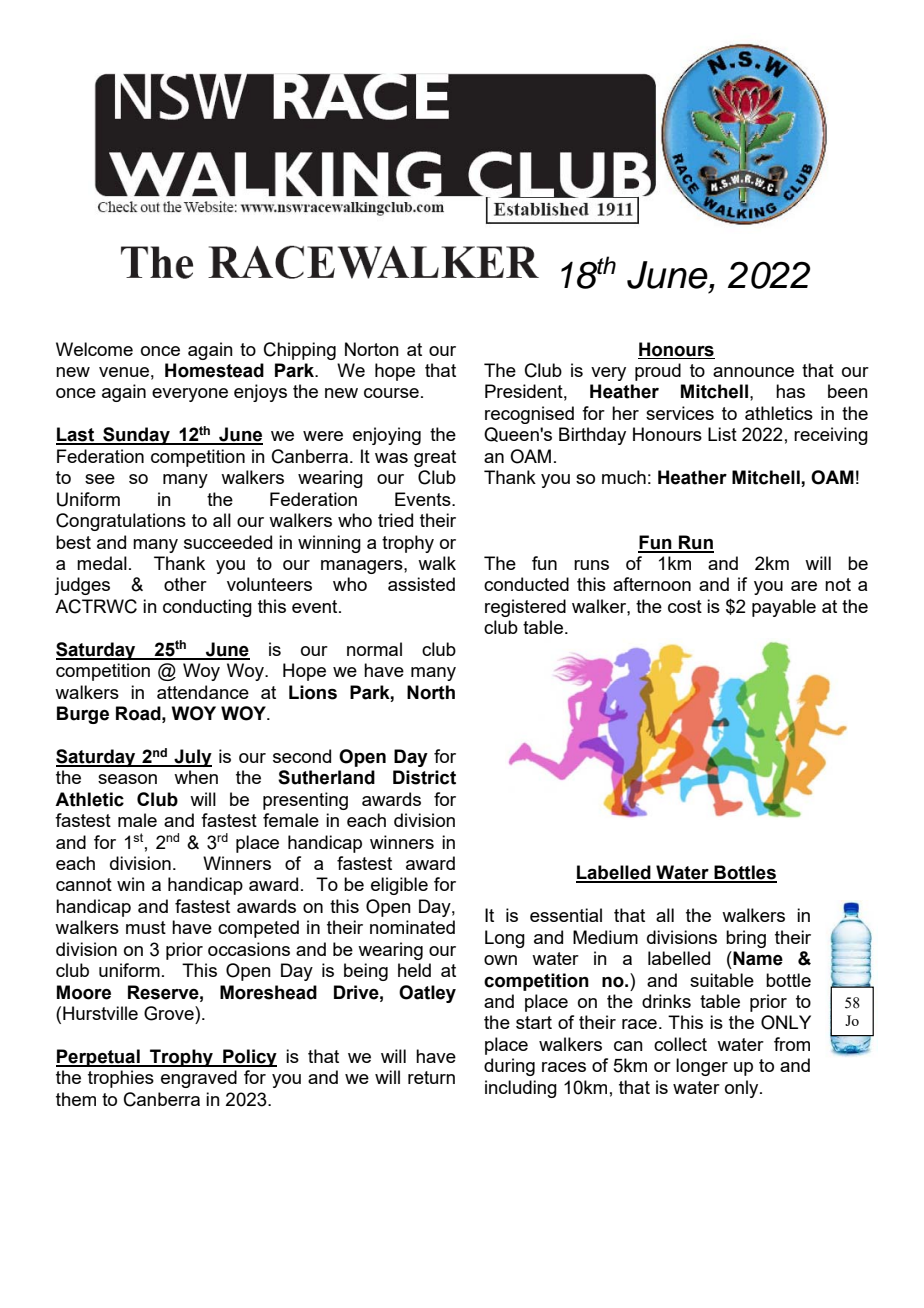 This screenshot has width=924, height=1308. What do you see at coordinates (421, 584) in the screenshot?
I see `assisted` at bounding box center [421, 584].
